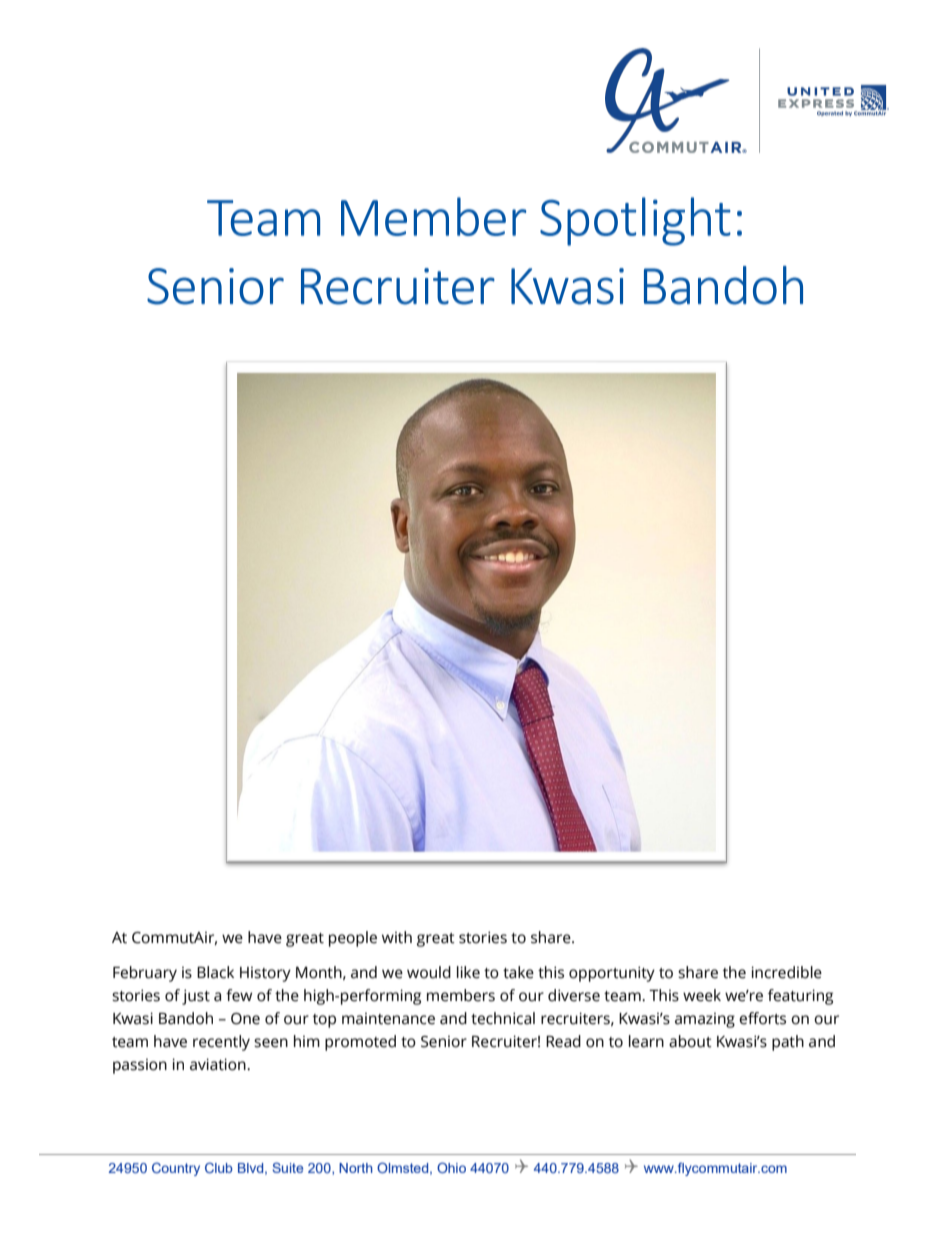  Describe the element at coordinates (503, 1018) in the screenshot. I see `technical` at that location.
